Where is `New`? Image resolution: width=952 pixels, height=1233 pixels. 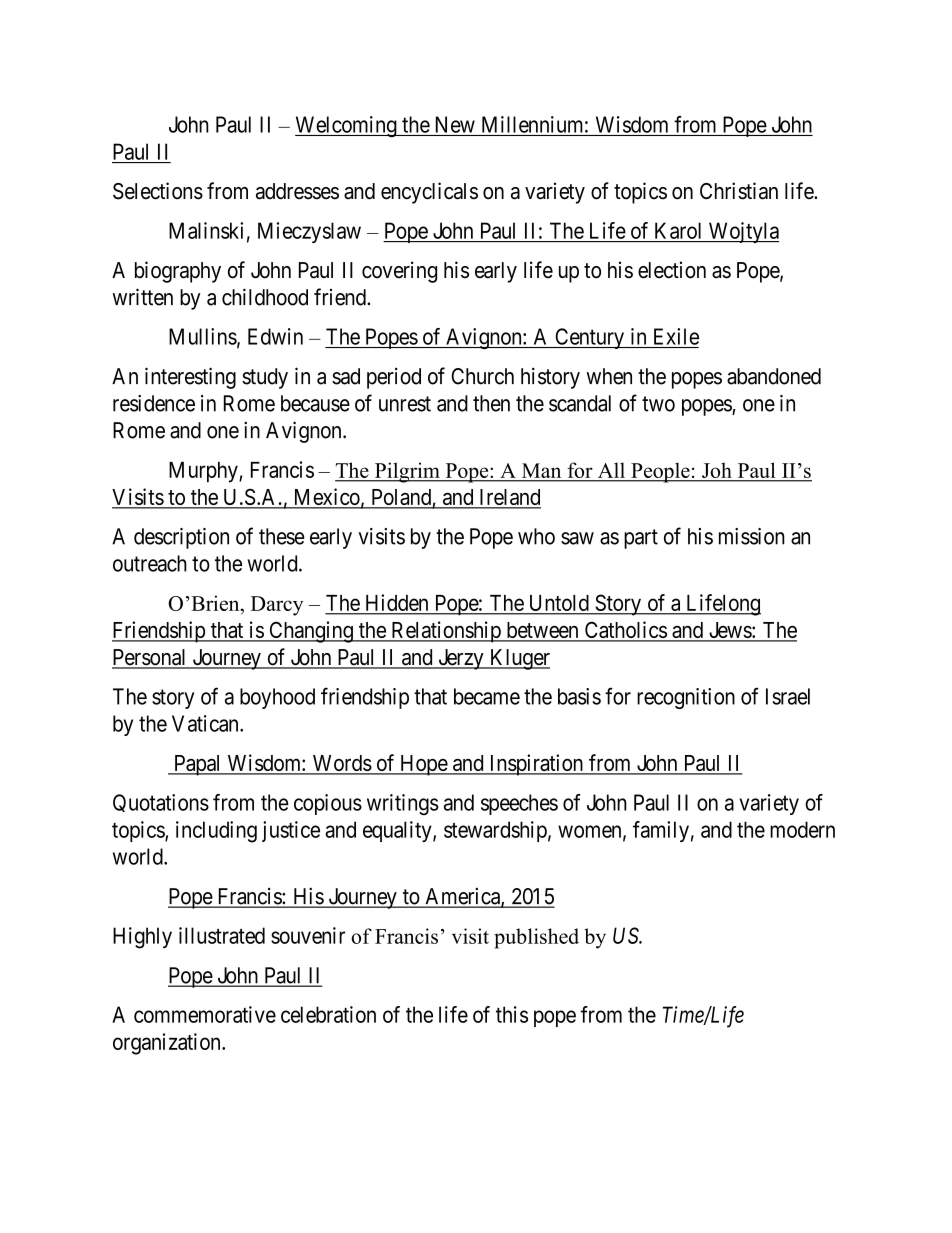
New is located at coordinates (455, 124).
